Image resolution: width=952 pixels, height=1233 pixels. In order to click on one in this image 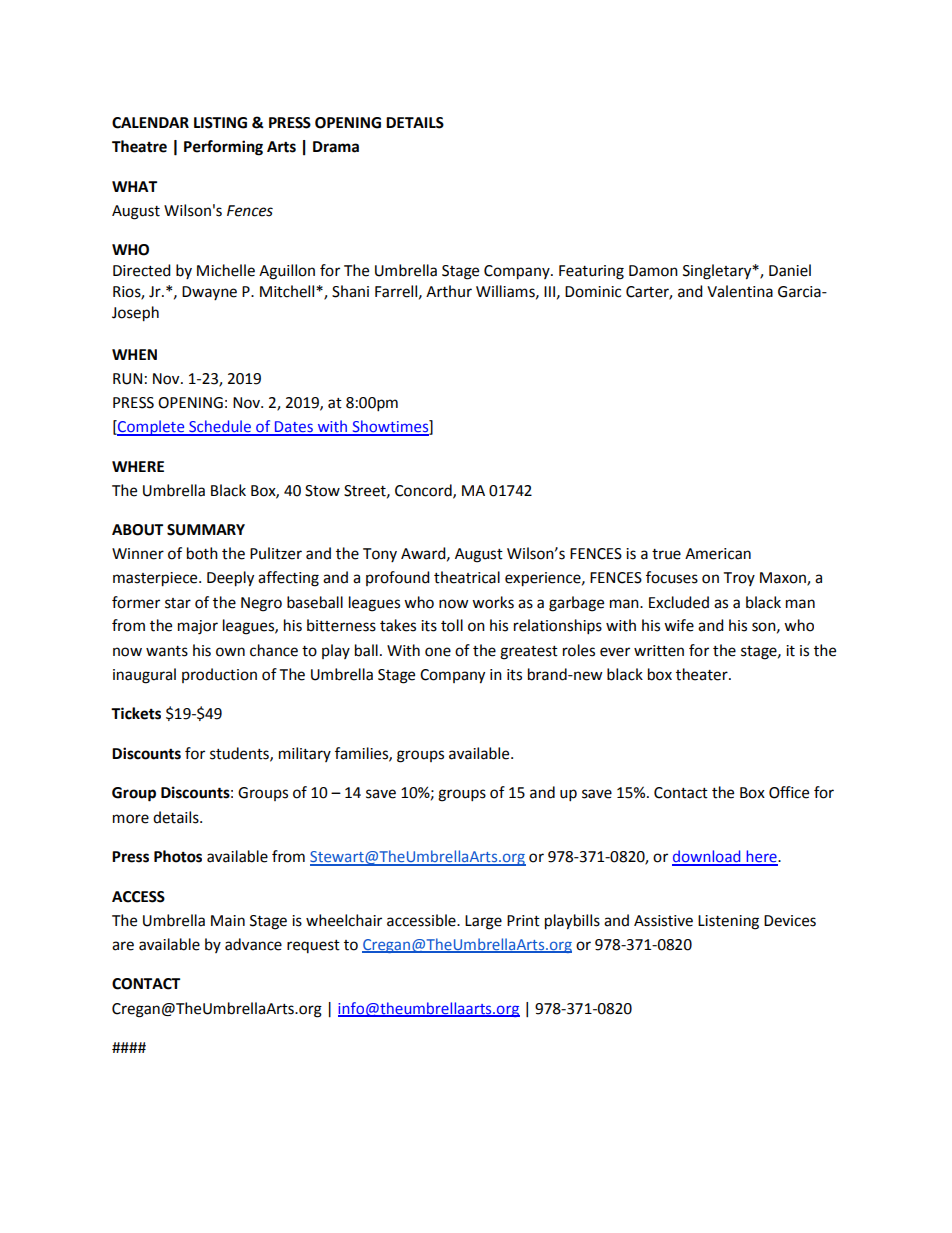, I will do `click(438, 652)`.
